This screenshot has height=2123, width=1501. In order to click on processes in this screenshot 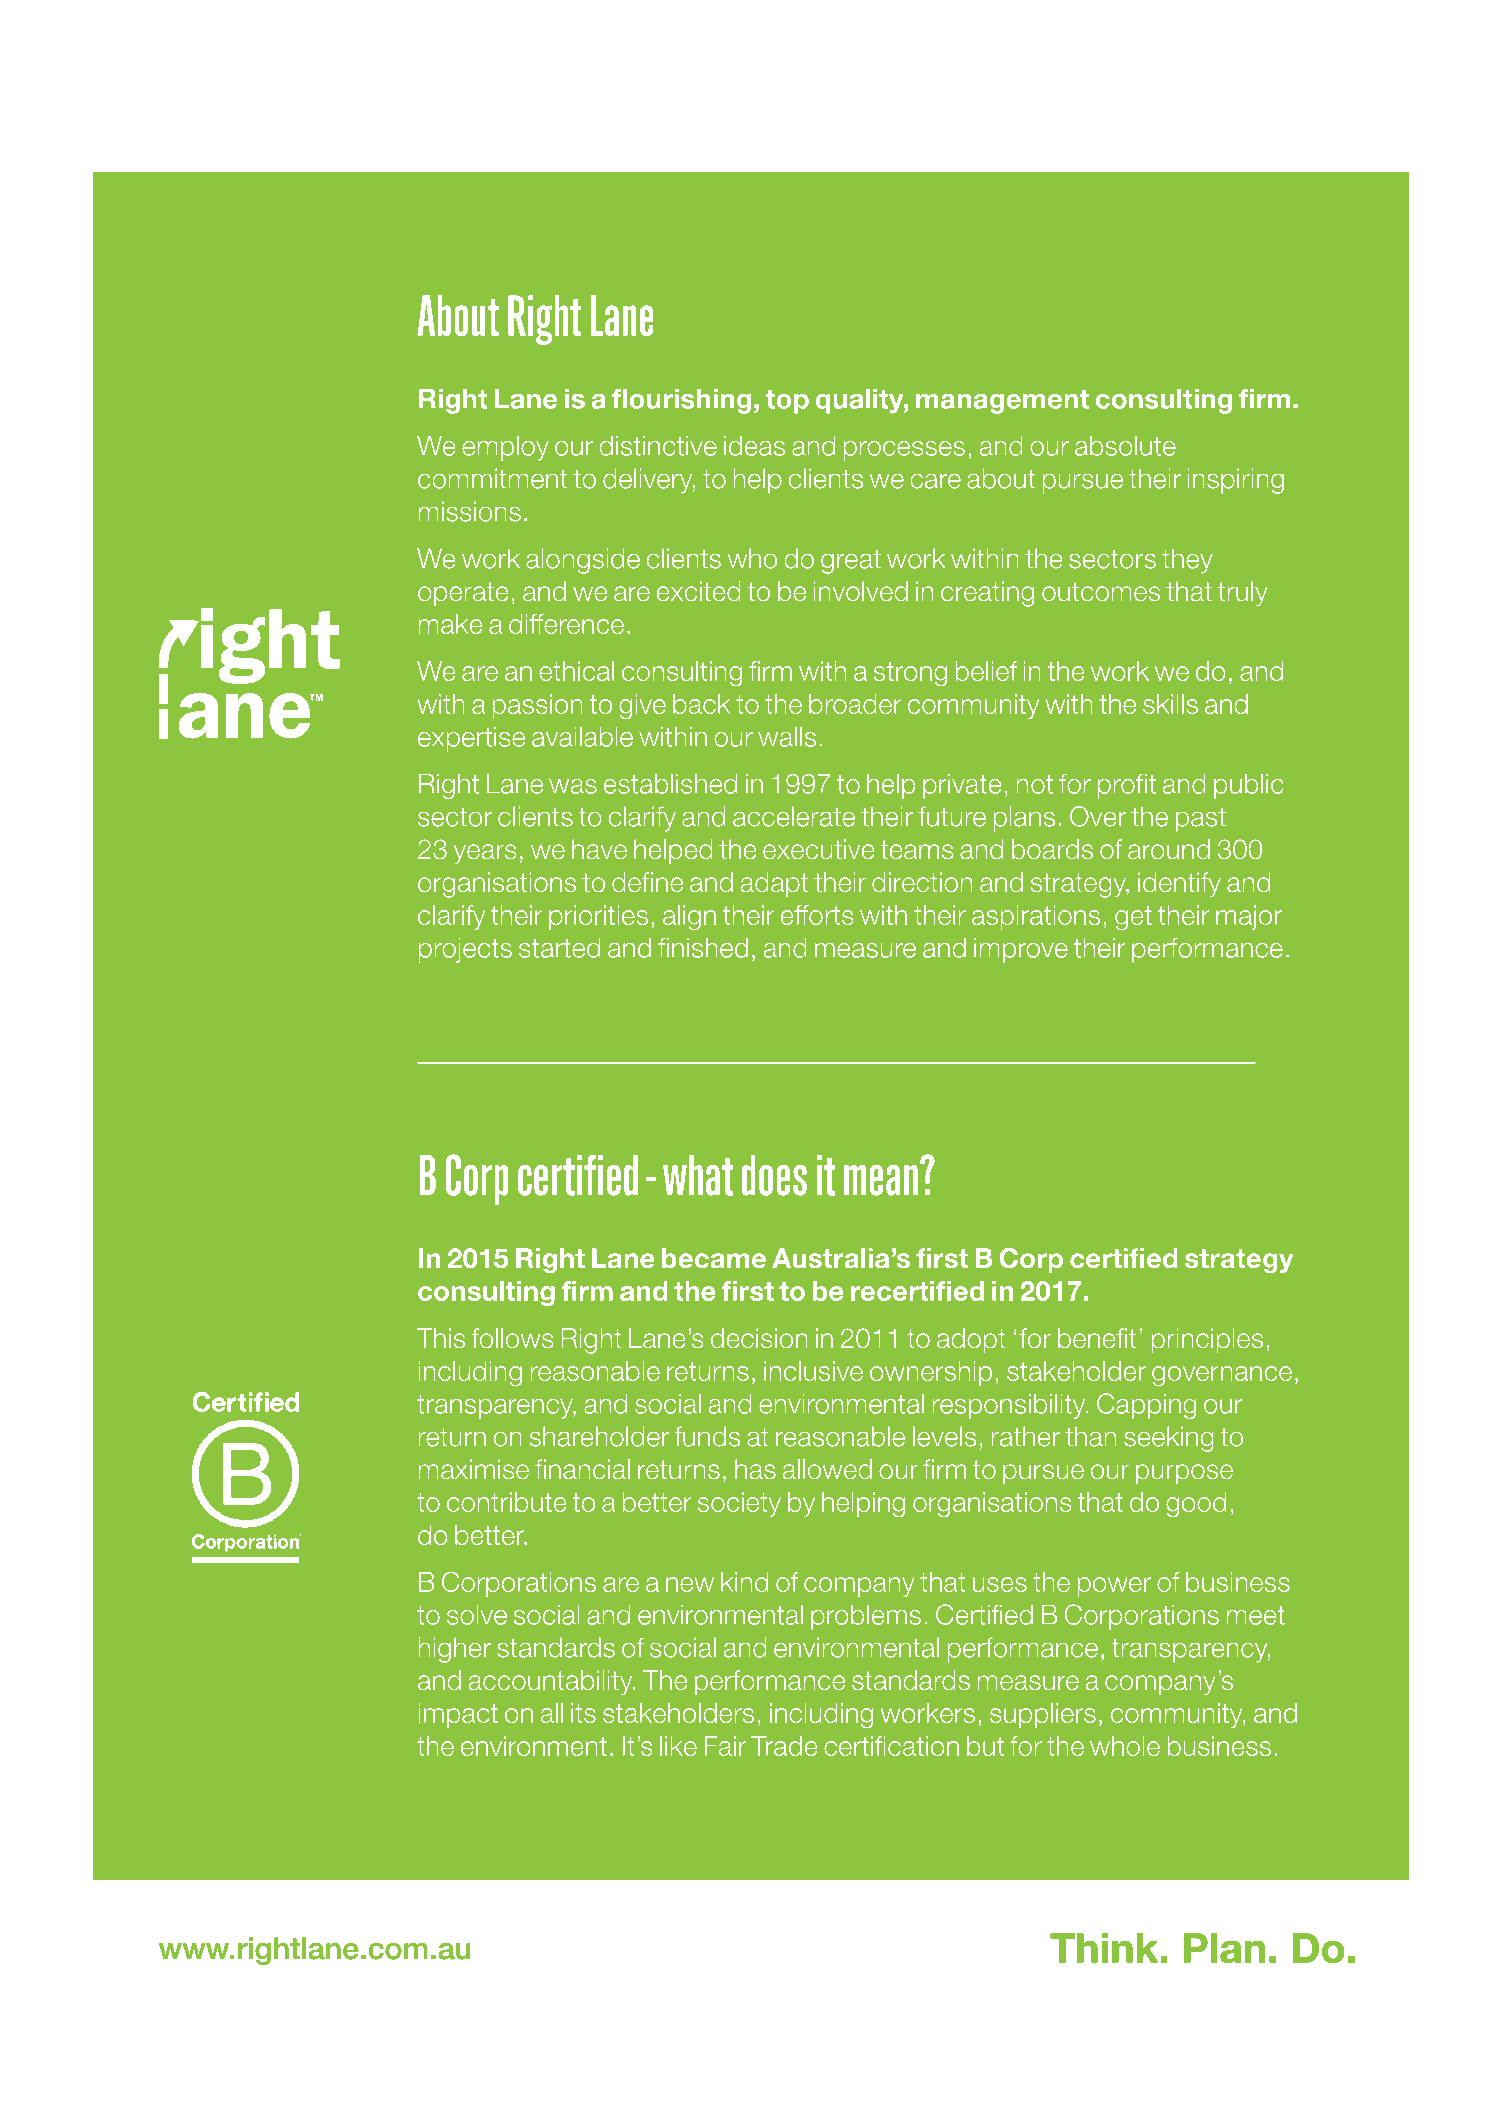, I will do `click(904, 451)`.
